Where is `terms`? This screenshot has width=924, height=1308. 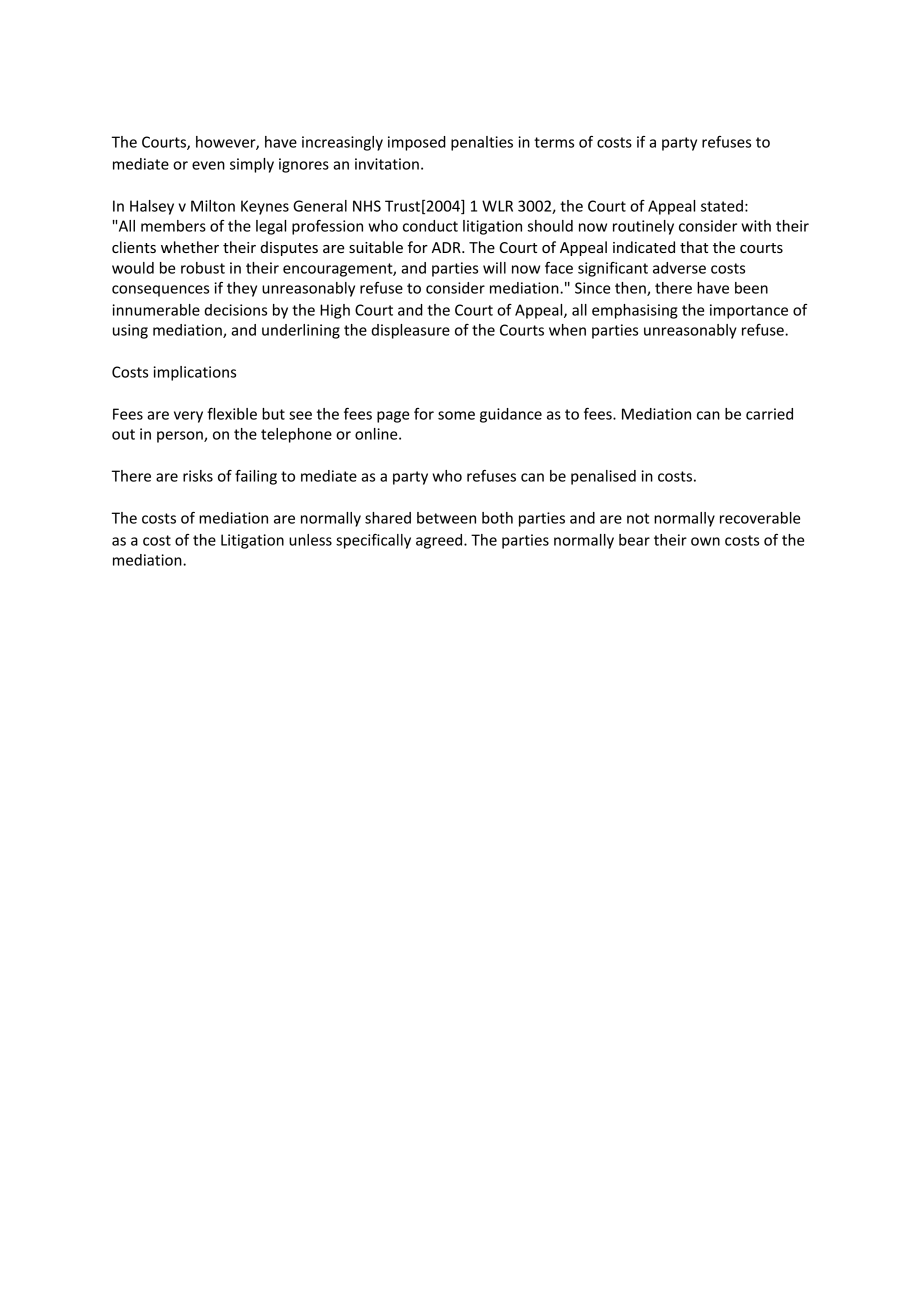 terms is located at coordinates (554, 142).
